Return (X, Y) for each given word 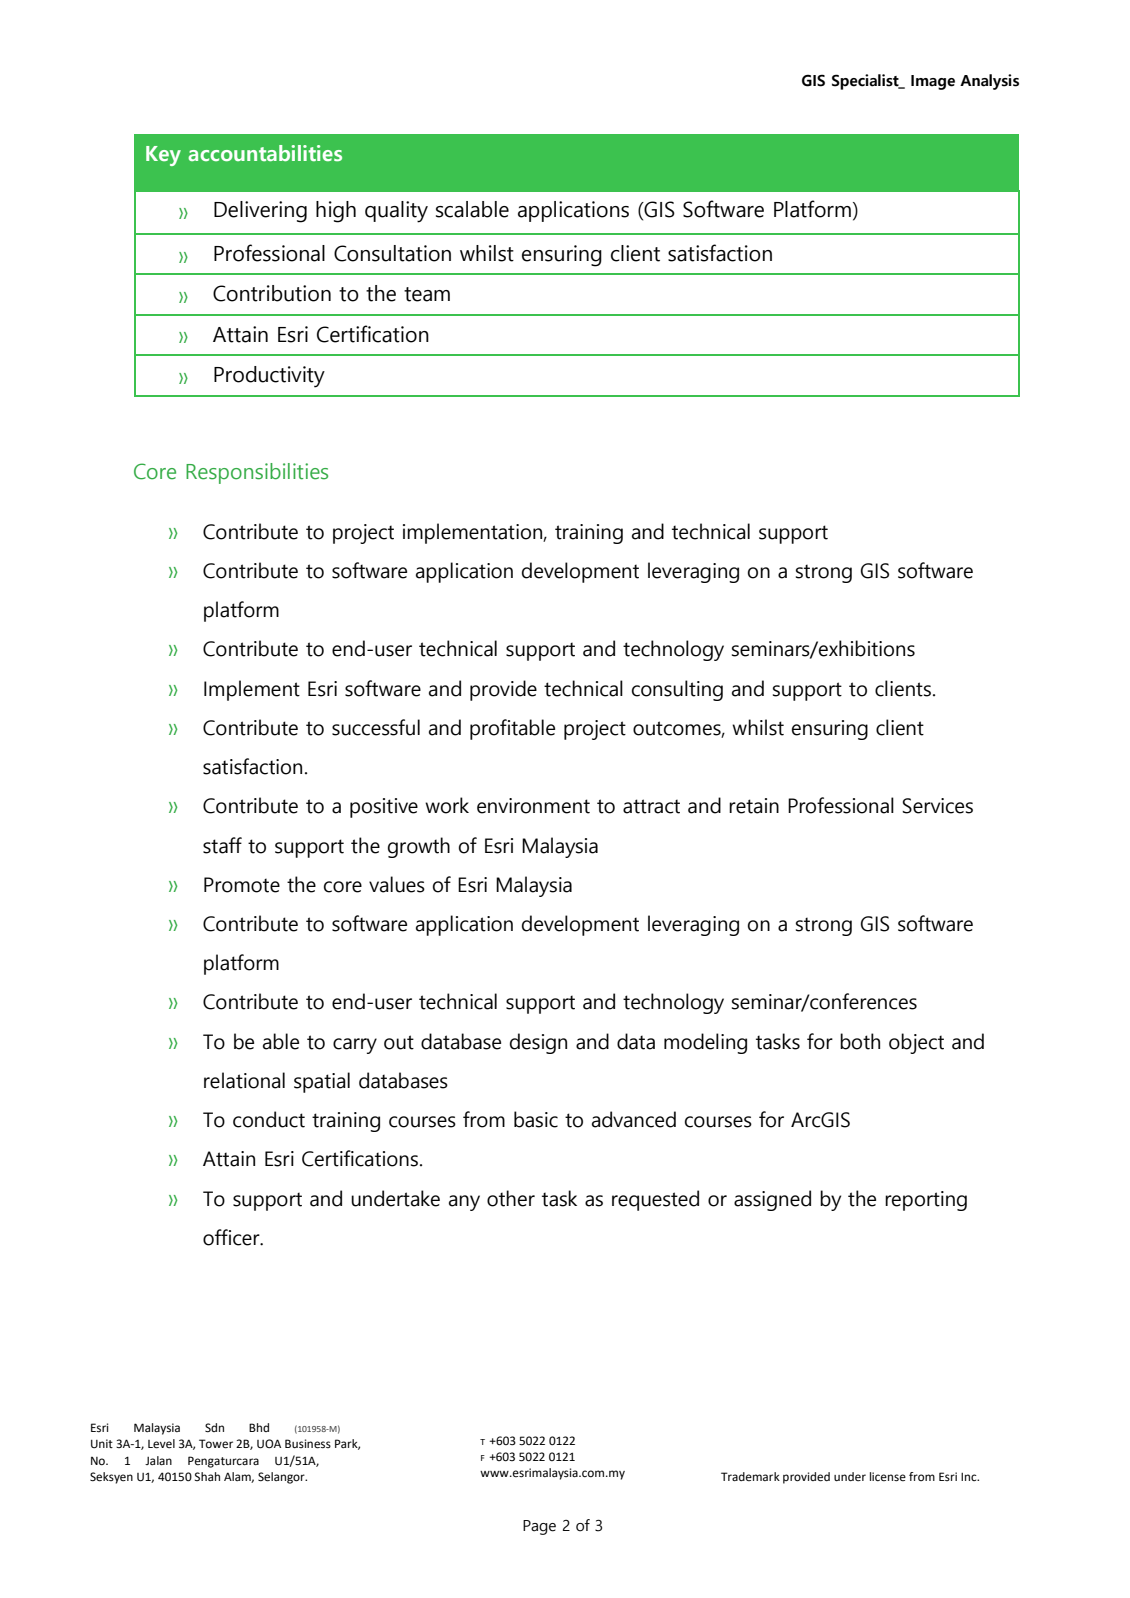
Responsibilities (257, 473)
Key (163, 156)
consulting (677, 690)
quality (396, 212)
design (538, 1043)
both (860, 1041)
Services (937, 806)
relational (244, 1080)
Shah (207, 1476)
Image (933, 82)
